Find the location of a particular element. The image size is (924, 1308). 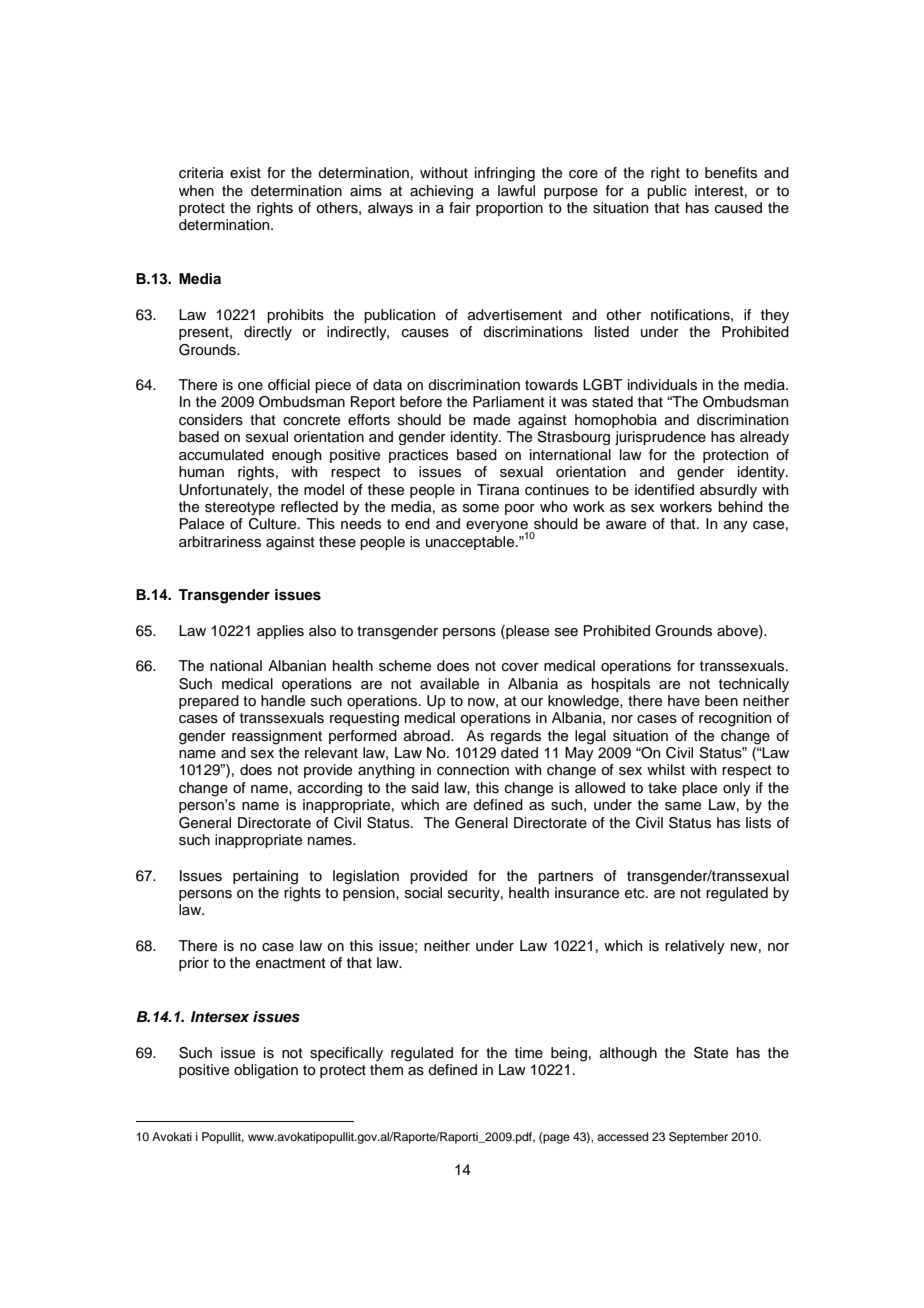

caused is located at coordinates (738, 208).
